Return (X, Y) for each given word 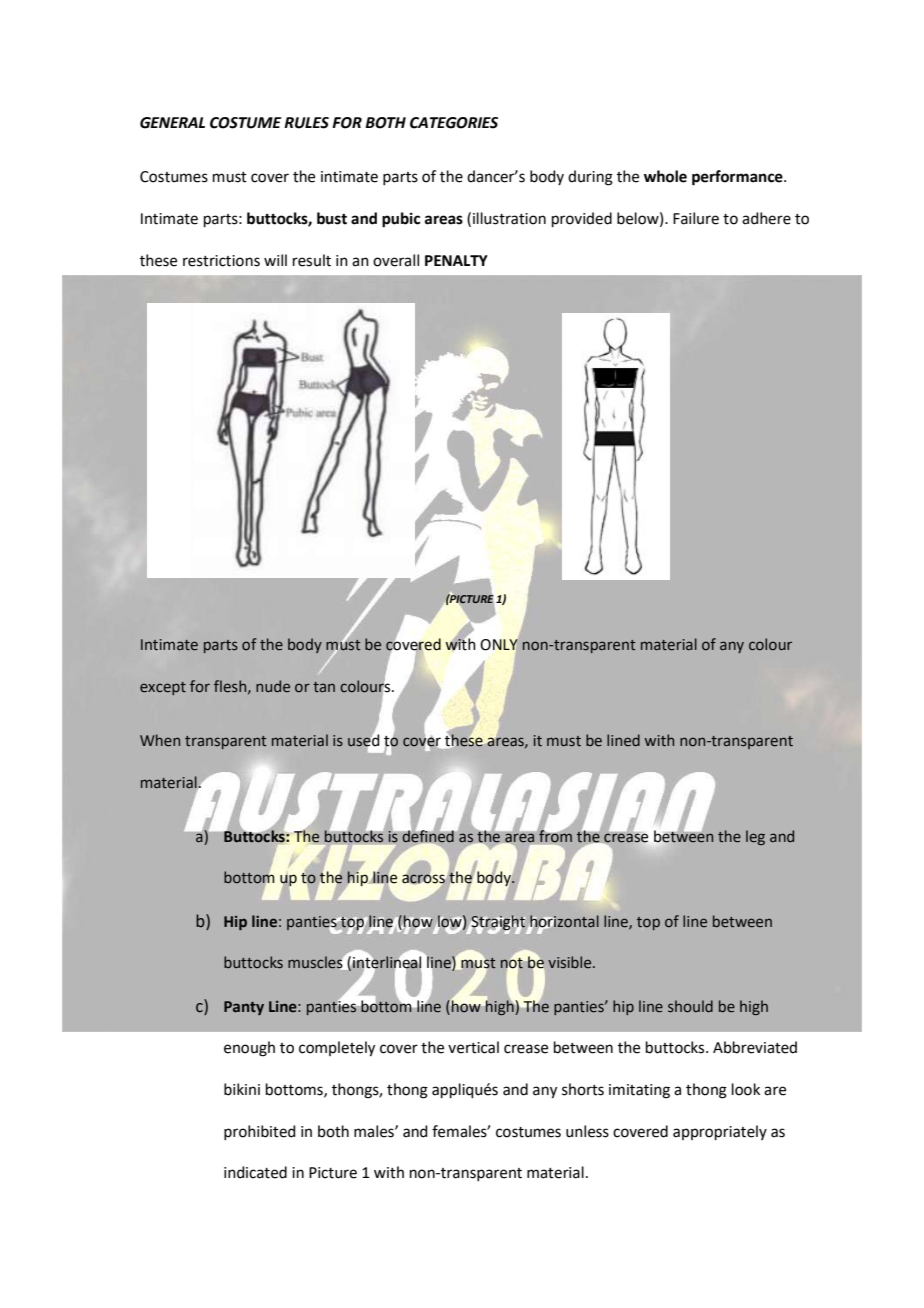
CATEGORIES (454, 123)
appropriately (720, 1132)
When (160, 740)
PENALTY (456, 260)
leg (755, 837)
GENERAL (172, 123)
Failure (696, 218)
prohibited (260, 1132)
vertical (473, 1047)
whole (665, 176)
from (555, 836)
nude (273, 686)
